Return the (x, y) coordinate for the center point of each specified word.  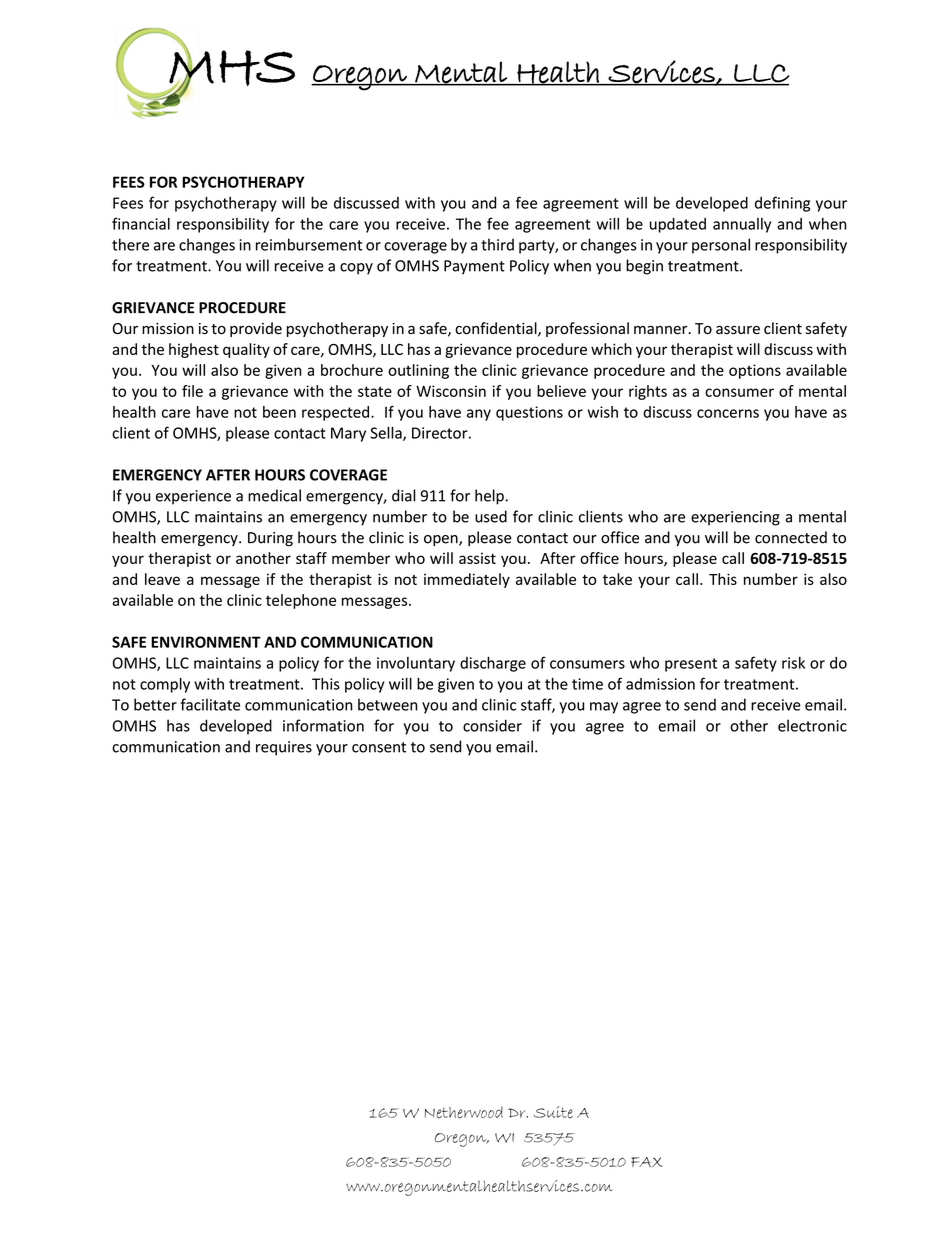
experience (193, 497)
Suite (553, 1112)
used (491, 516)
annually (742, 225)
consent (379, 747)
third (497, 244)
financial (141, 223)
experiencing (735, 518)
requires (284, 748)
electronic (812, 725)
